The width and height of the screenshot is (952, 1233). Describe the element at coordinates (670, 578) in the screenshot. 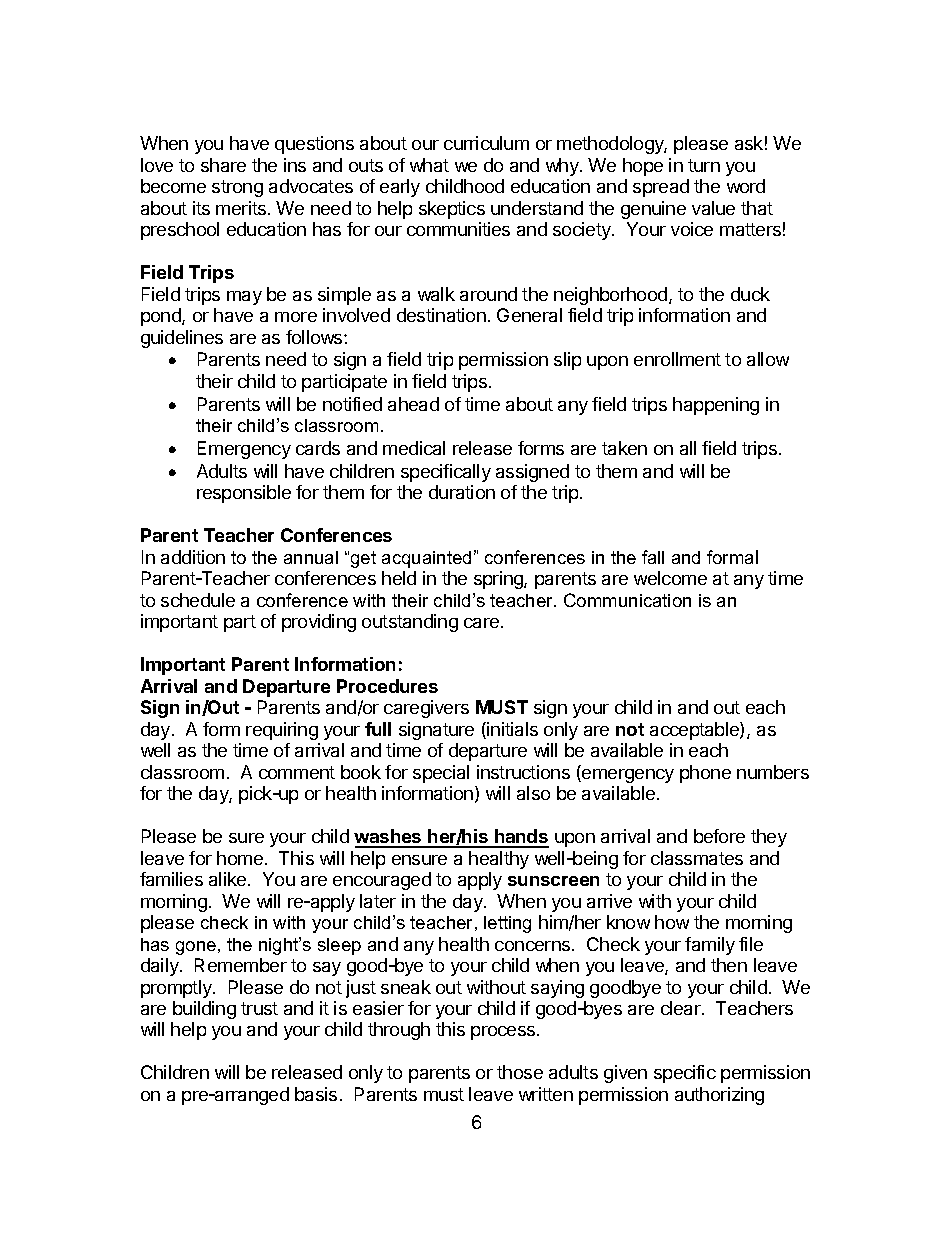

I see `welcome` at that location.
